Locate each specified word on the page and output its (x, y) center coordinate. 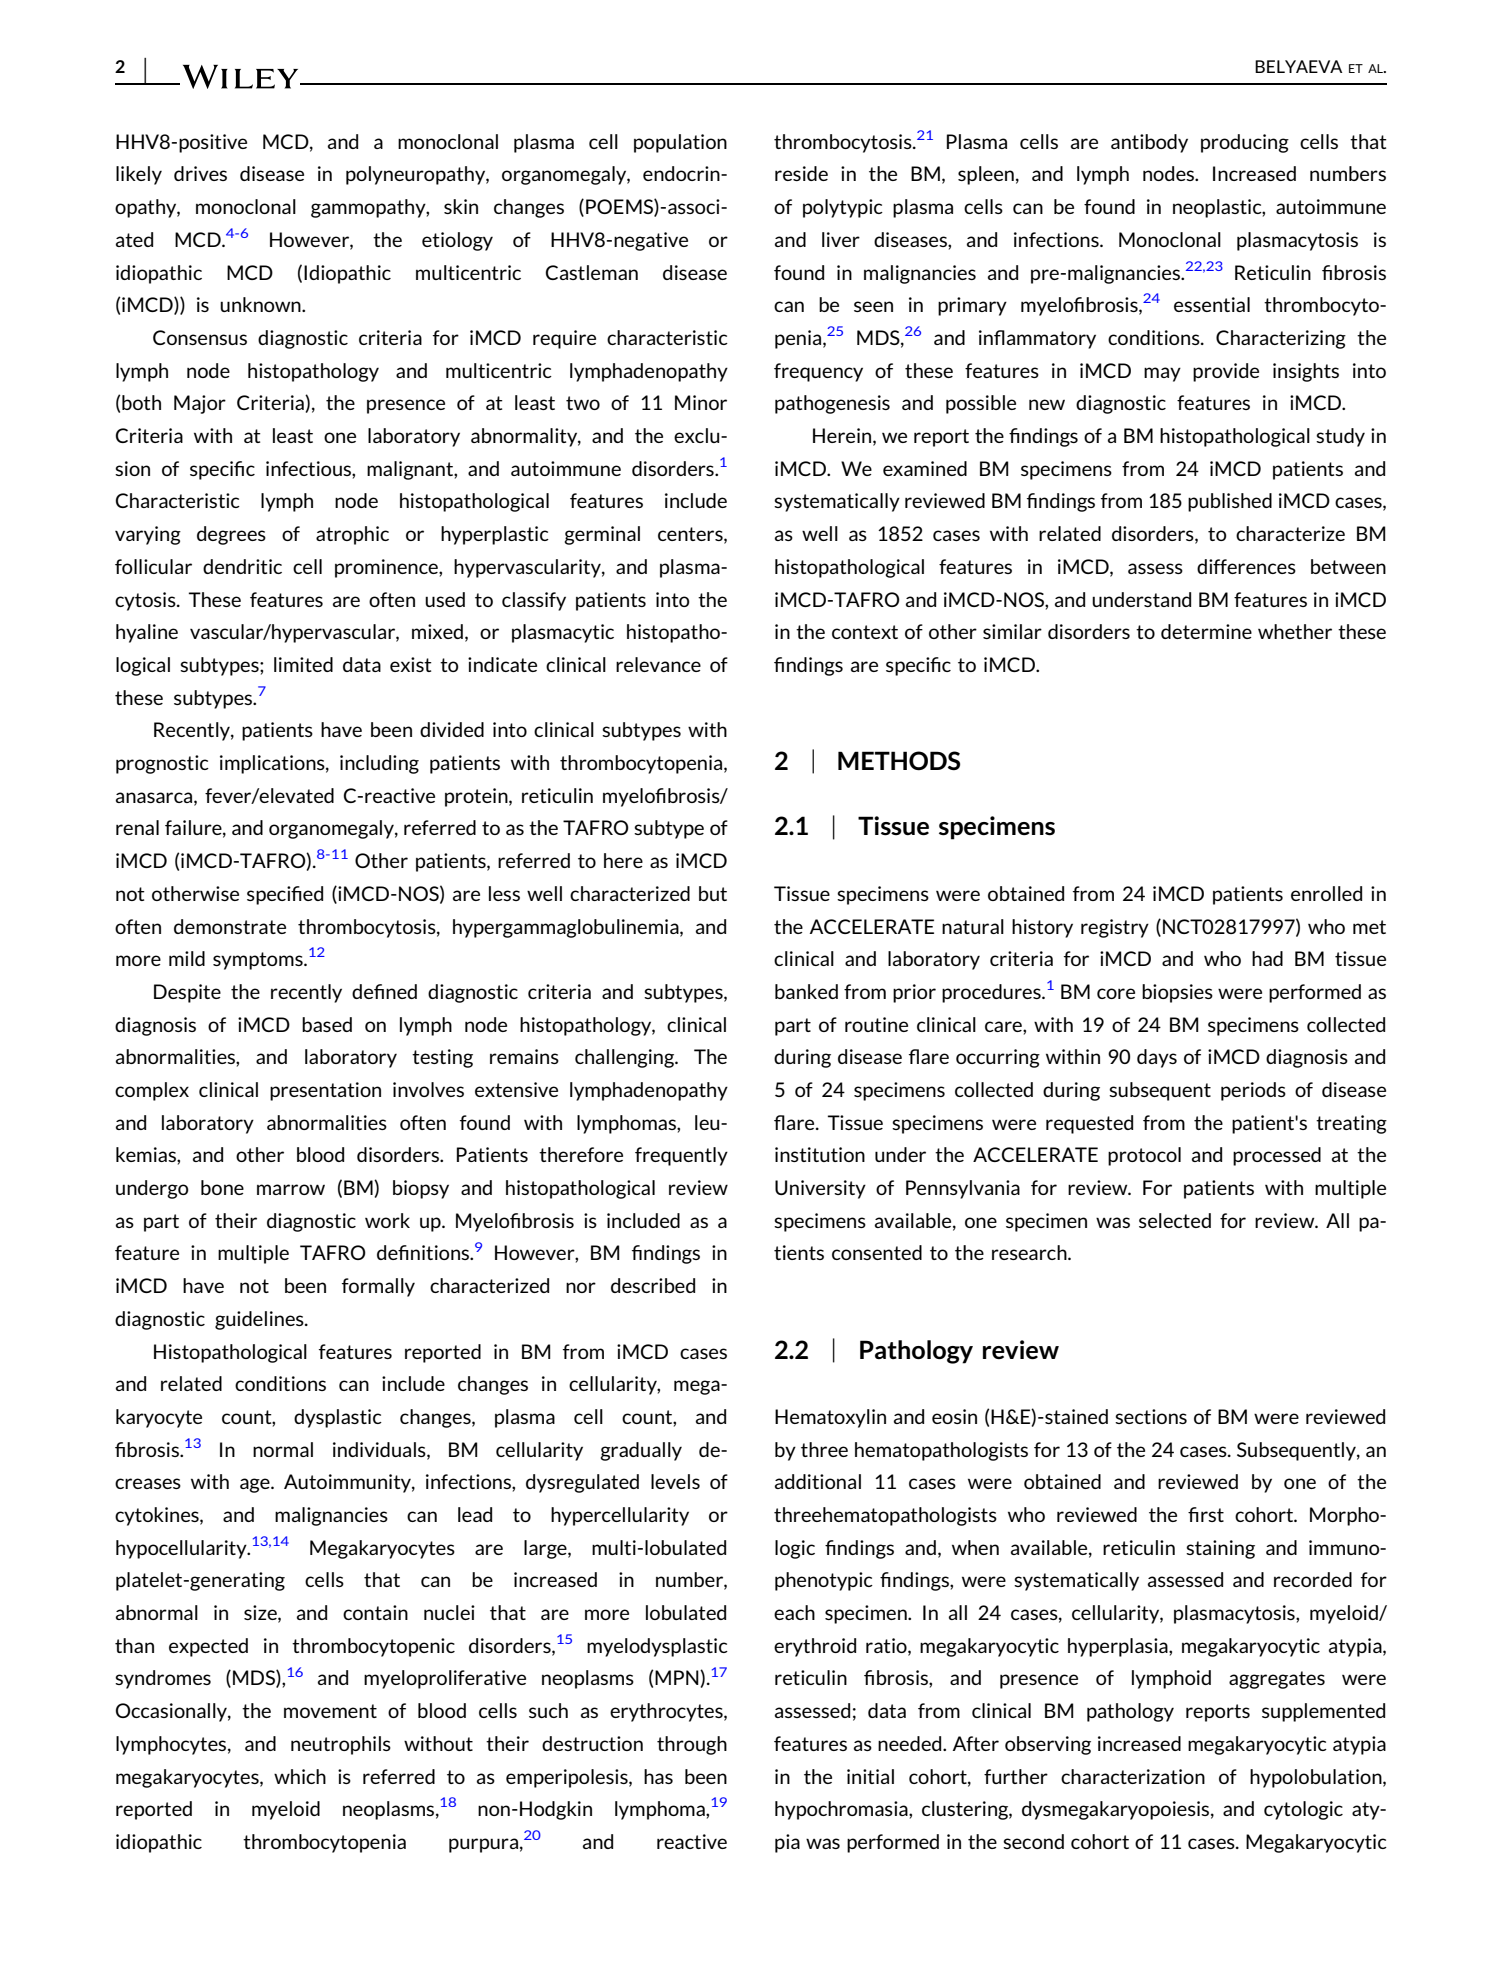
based (327, 1024)
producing (1245, 143)
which (300, 1776)
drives (200, 173)
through (692, 1745)
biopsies (1177, 993)
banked (806, 991)
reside (801, 173)
